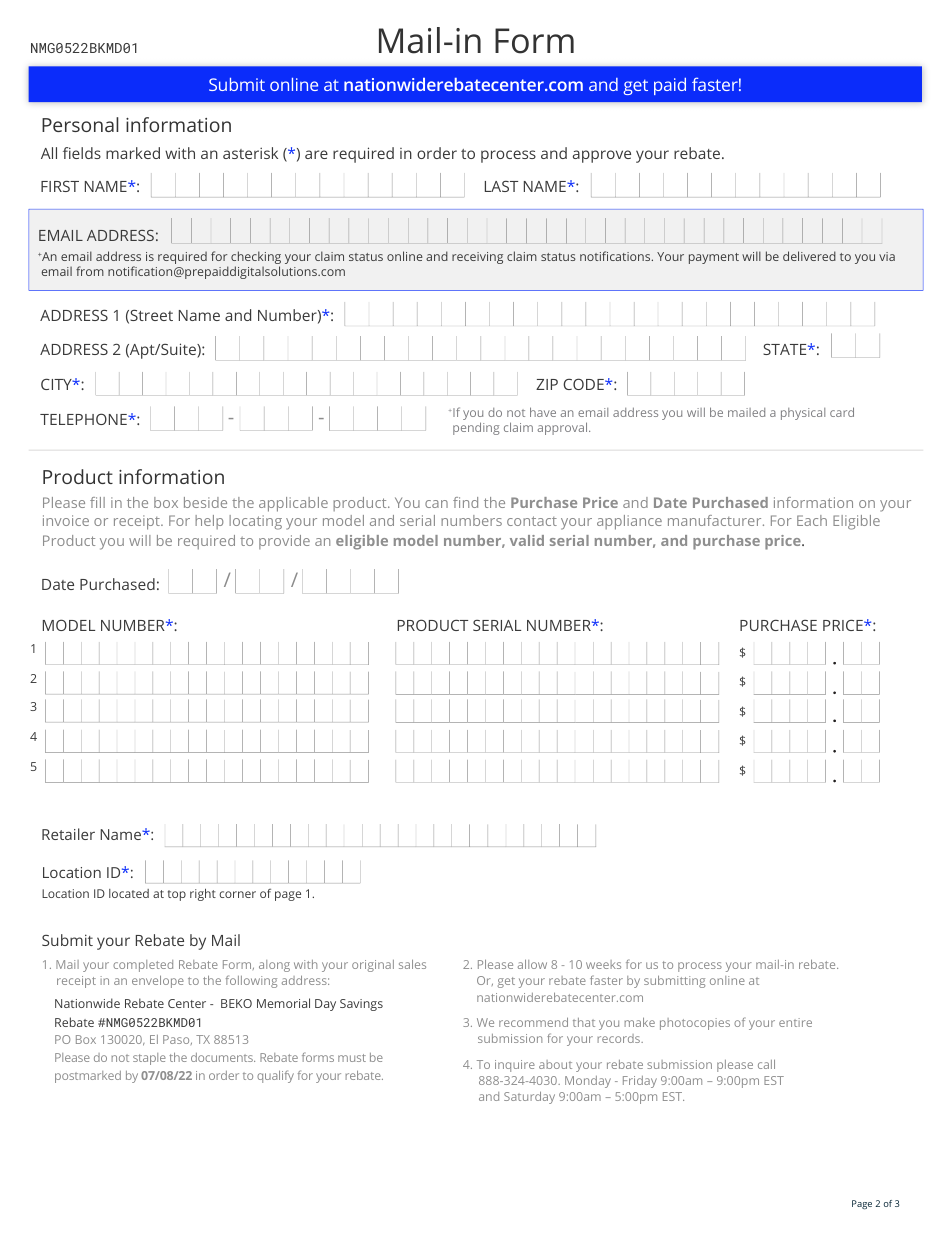 This screenshot has height=1233, width=952. Describe the element at coordinates (209, 522) in the screenshot. I see `help` at that location.
